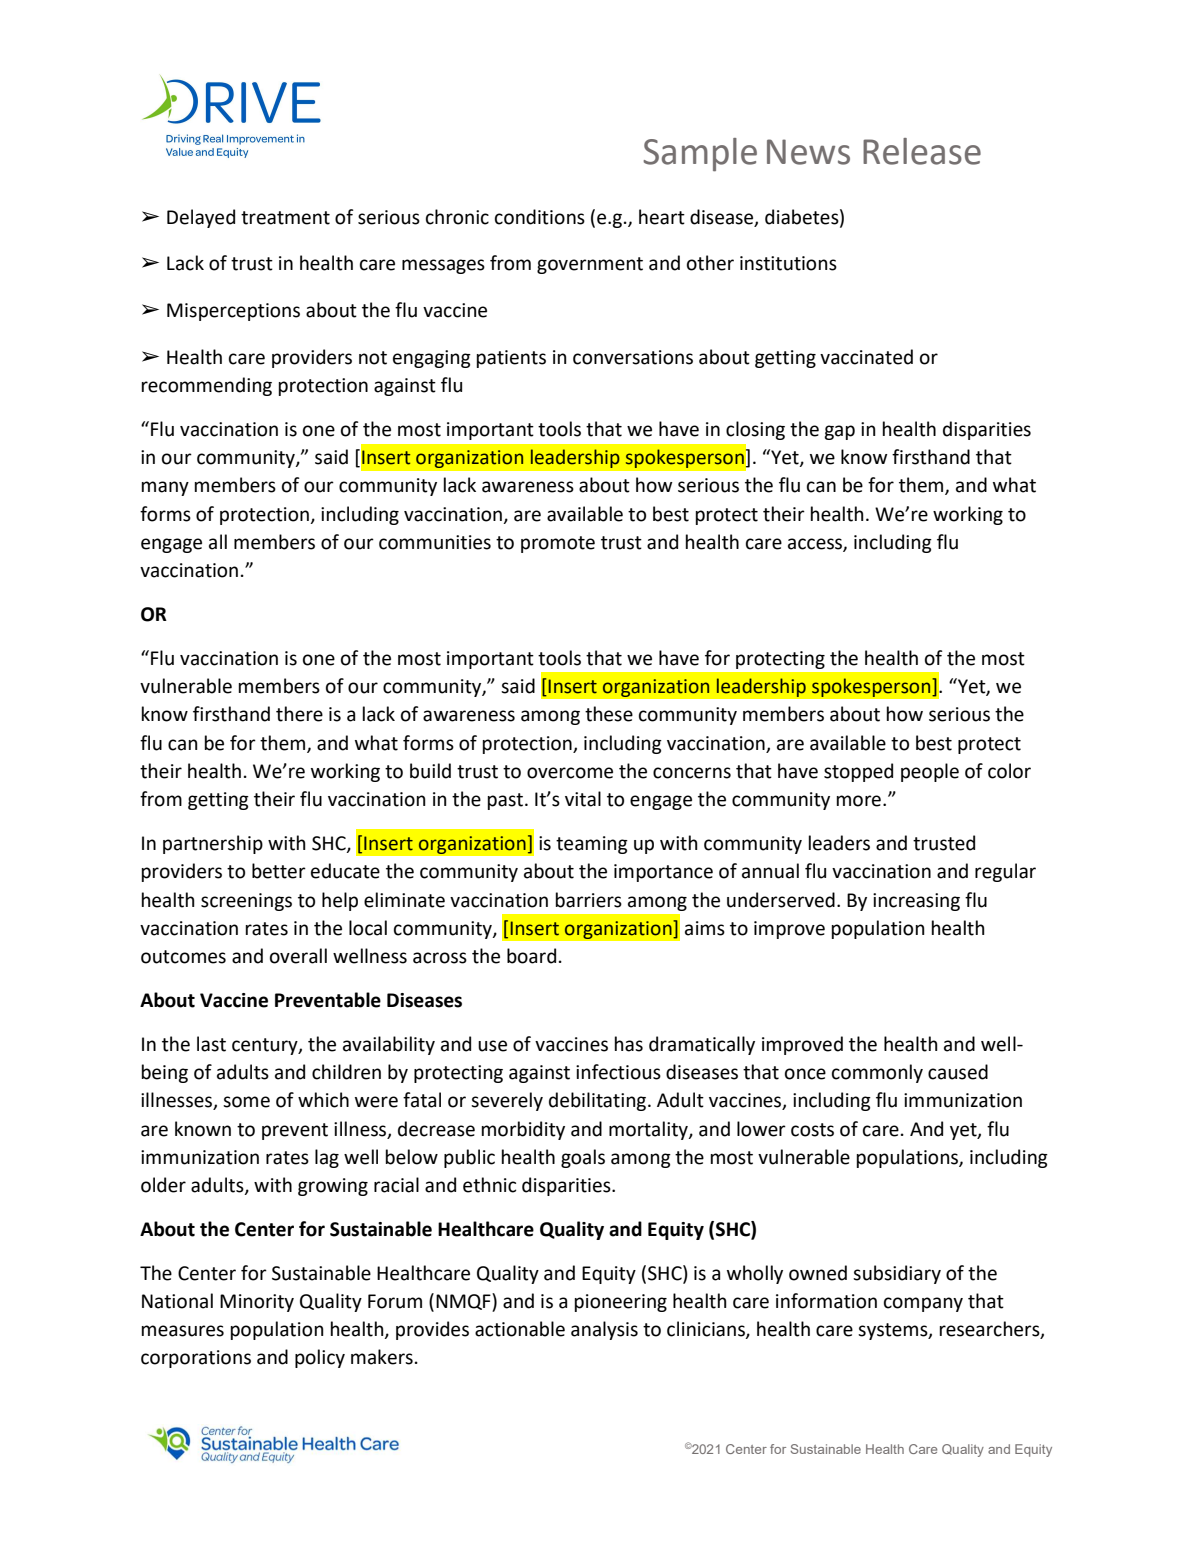 This screenshot has height=1544, width=1193. I want to click on there, so click(299, 714).
